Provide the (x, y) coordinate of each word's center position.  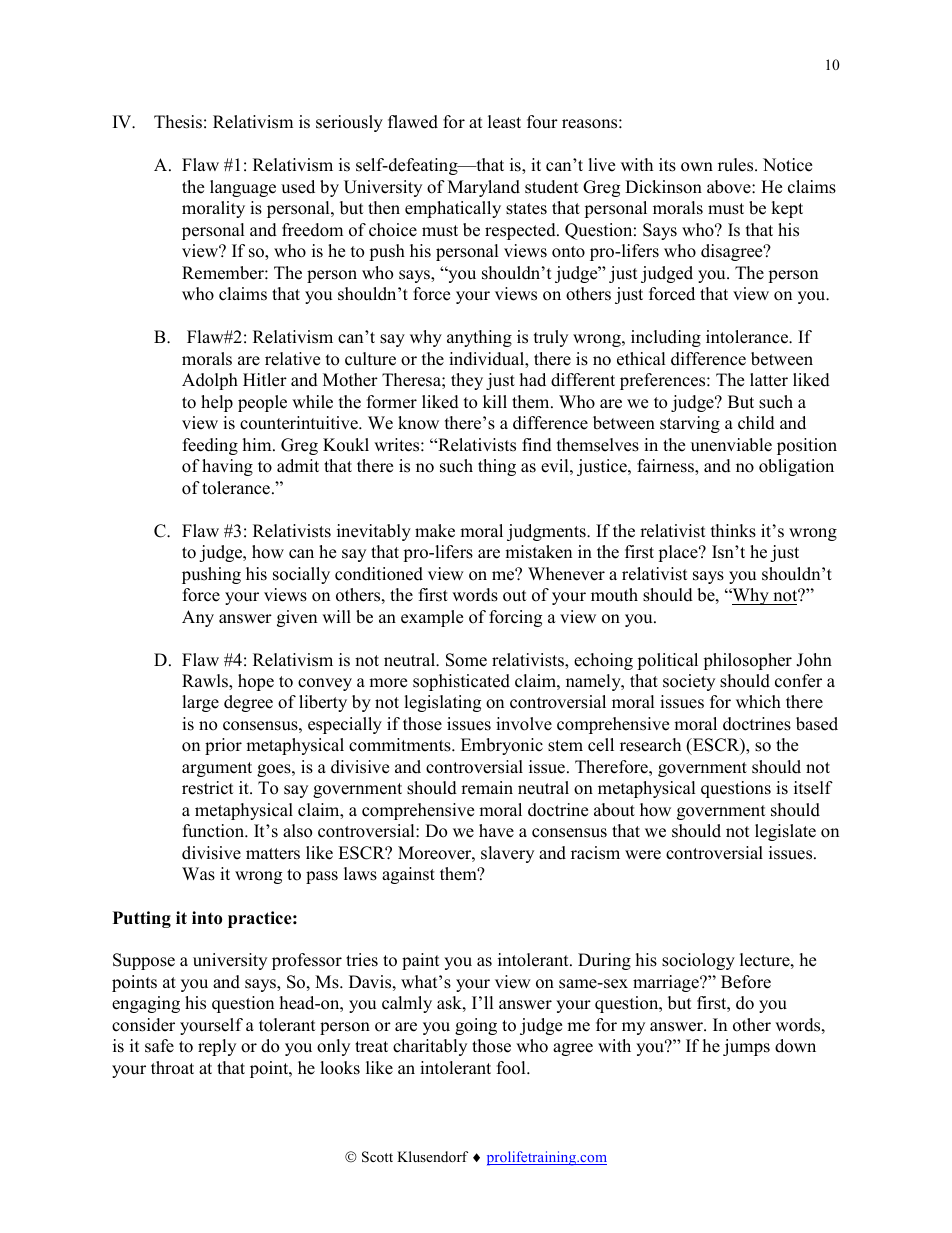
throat (172, 1068)
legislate (785, 832)
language (243, 188)
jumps (746, 1047)
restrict (208, 788)
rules (737, 165)
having (227, 467)
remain (487, 788)
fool (512, 1068)
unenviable (731, 445)
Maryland (484, 188)
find (537, 445)
